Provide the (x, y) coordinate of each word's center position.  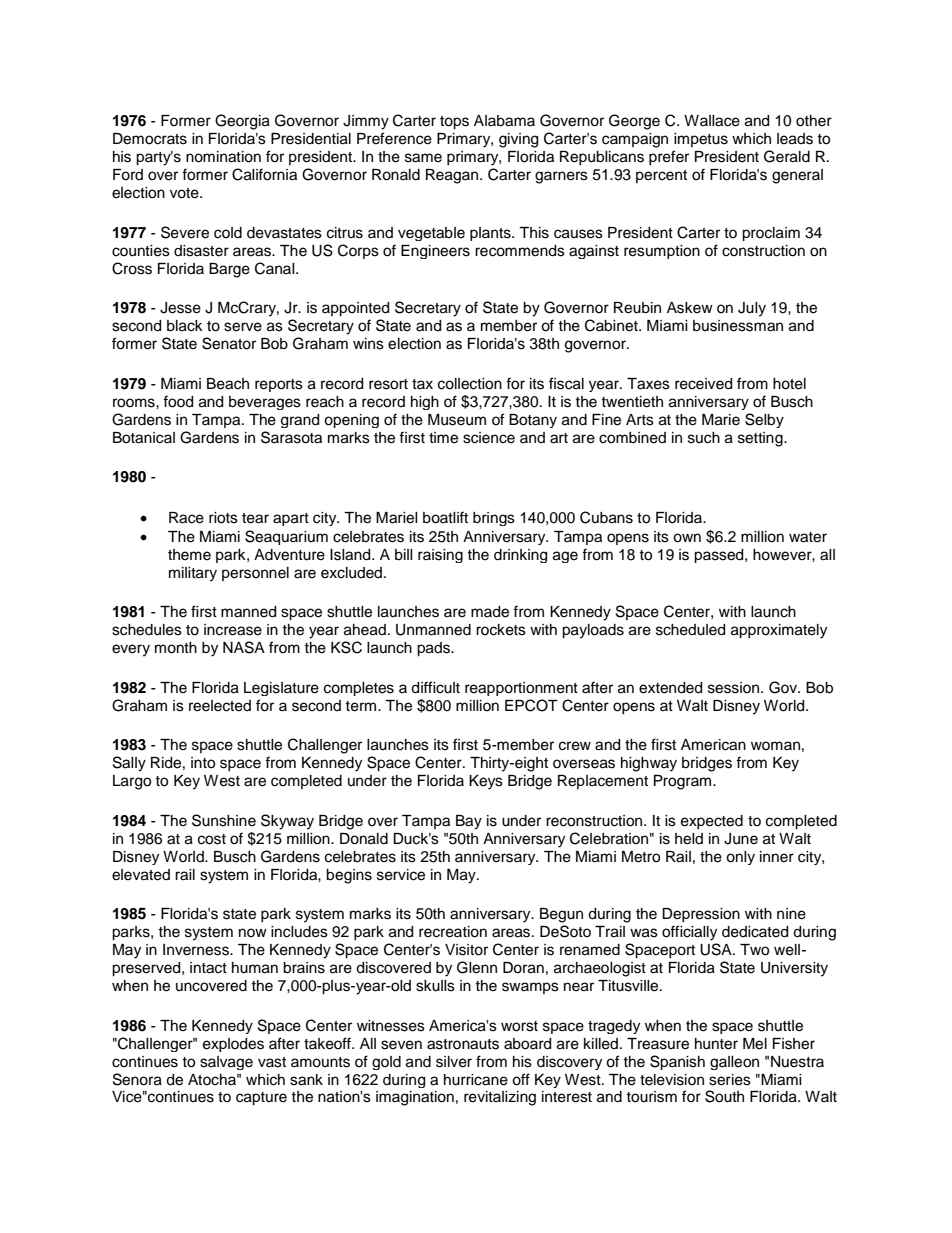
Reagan (453, 176)
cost (212, 839)
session (735, 688)
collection (470, 384)
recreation (453, 932)
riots (223, 518)
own (687, 538)
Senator (229, 343)
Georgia (242, 122)
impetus (701, 140)
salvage (226, 1063)
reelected (220, 706)
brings (494, 519)
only (740, 858)
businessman (738, 326)
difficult (435, 687)
